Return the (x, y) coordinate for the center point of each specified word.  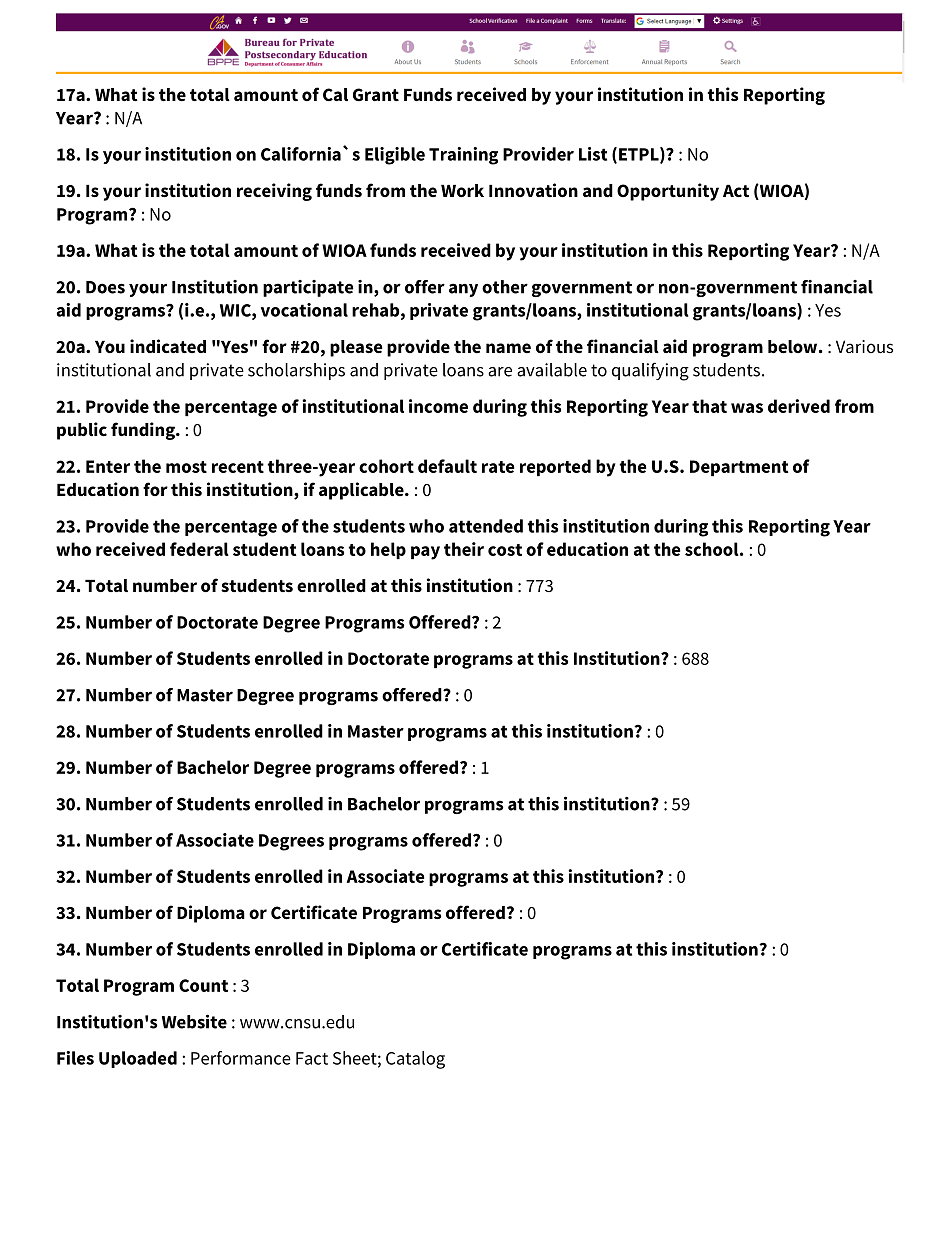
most (186, 467)
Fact (312, 1058)
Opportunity (668, 192)
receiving (274, 192)
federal (199, 549)
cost (505, 550)
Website (194, 1021)
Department (739, 468)
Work (462, 191)
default (447, 466)
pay (425, 553)
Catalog (415, 1060)
